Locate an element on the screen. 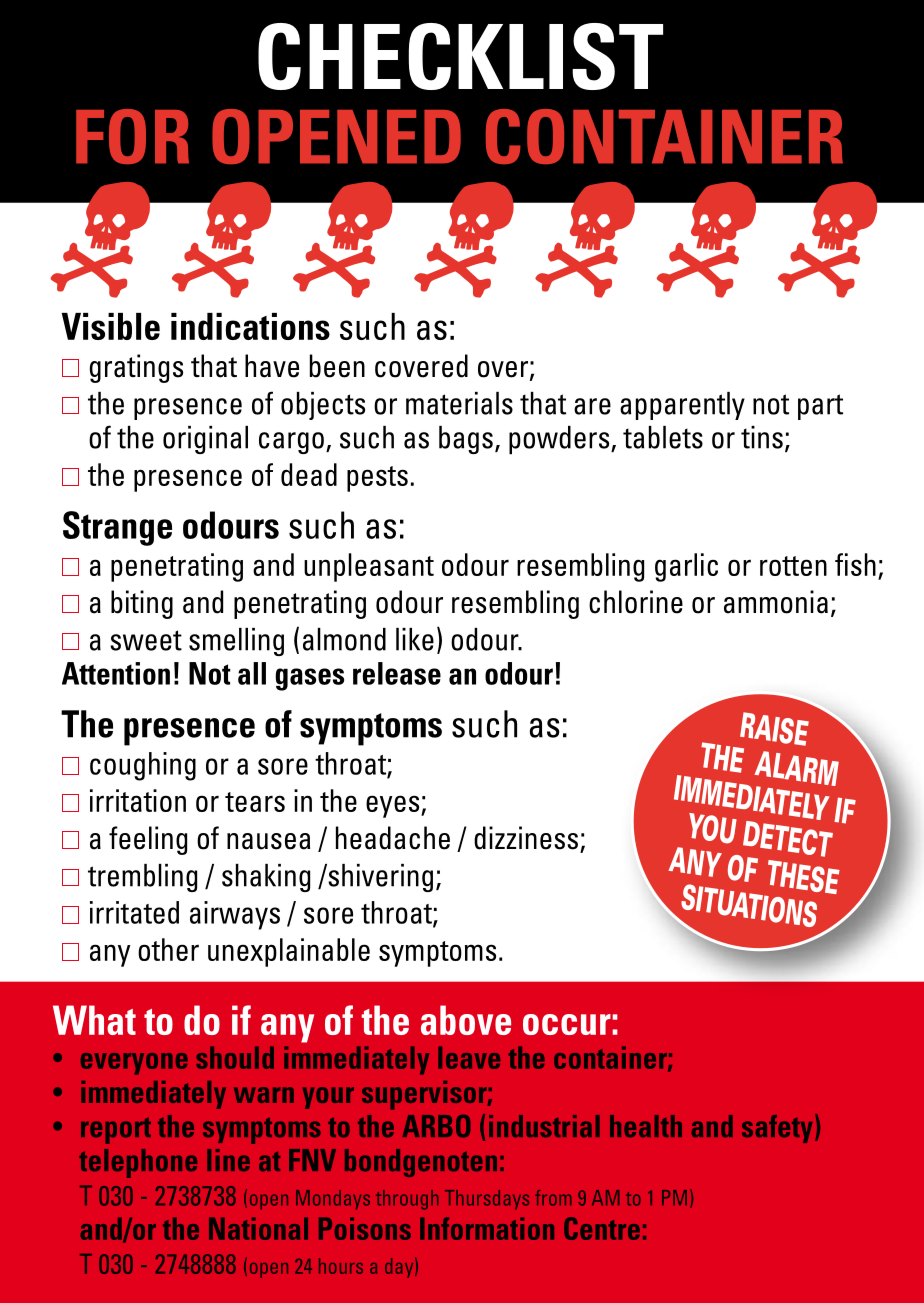 This screenshot has width=924, height=1303. Checklist is located at coordinates (460, 56).
